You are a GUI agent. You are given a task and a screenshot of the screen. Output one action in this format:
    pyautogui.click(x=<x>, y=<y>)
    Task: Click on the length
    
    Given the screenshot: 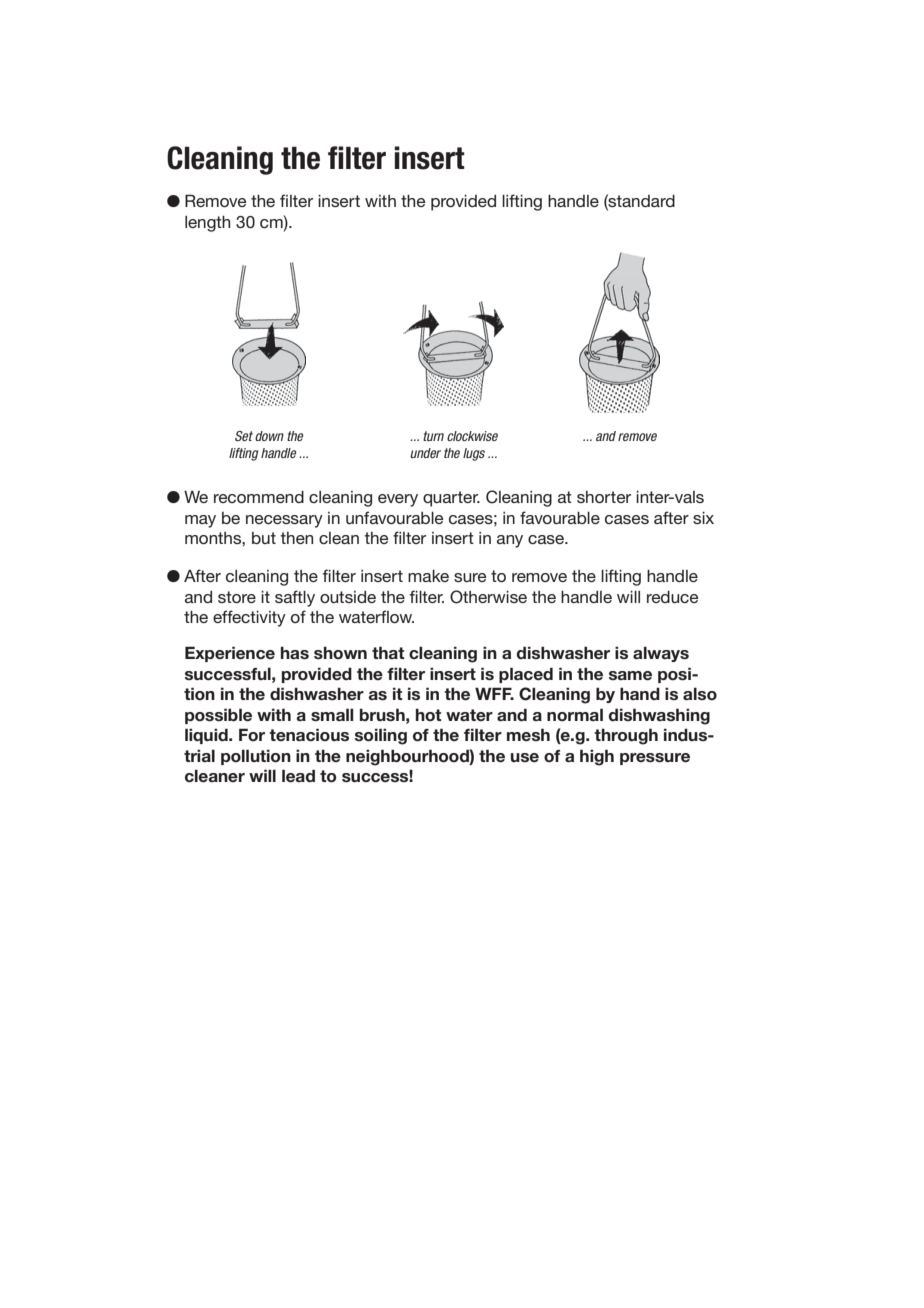 What is the action you would take?
    pyautogui.click(x=207, y=224)
